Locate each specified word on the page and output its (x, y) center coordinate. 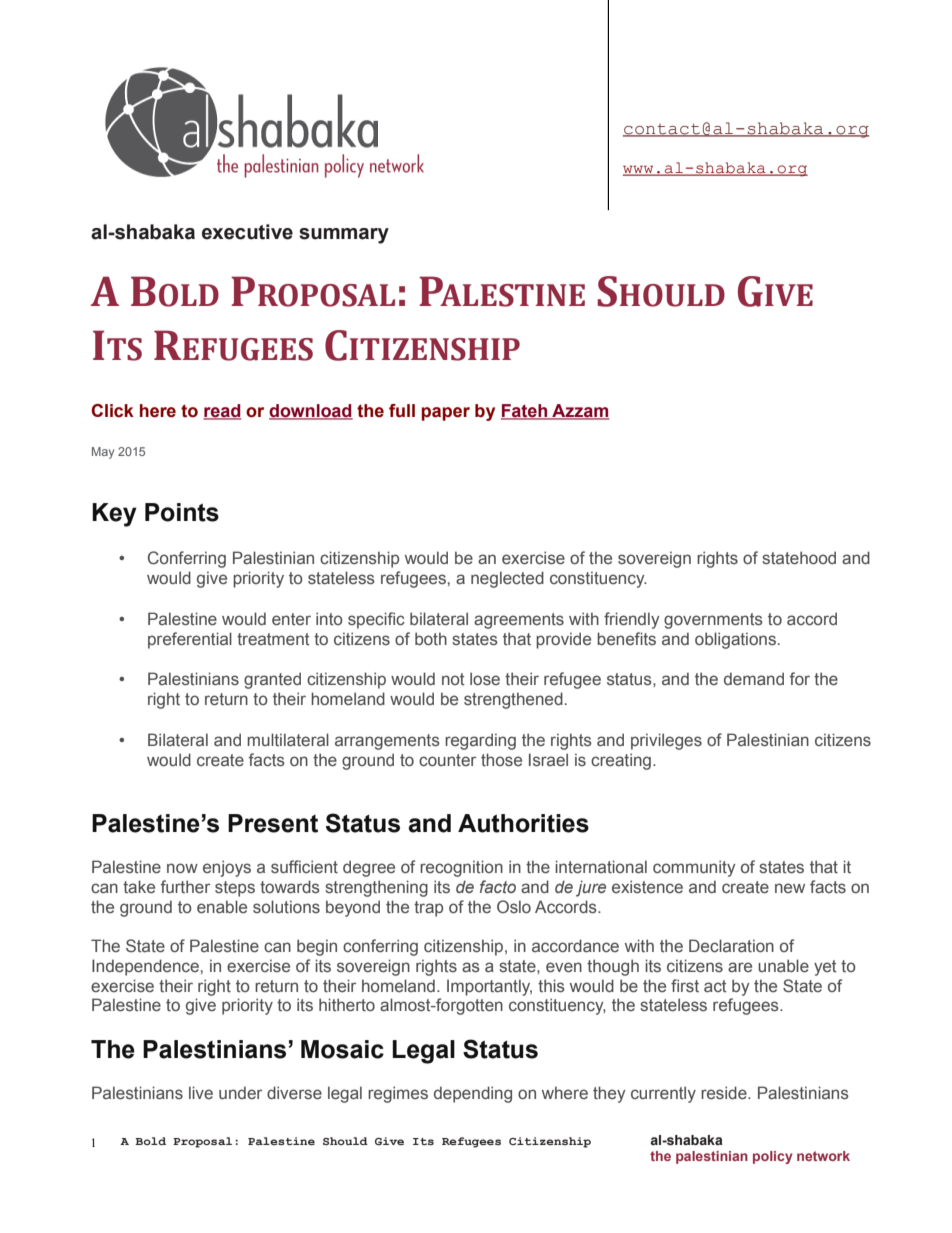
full (402, 411)
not (453, 679)
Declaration (731, 946)
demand (754, 678)
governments (713, 621)
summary (344, 236)
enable (222, 906)
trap (428, 909)
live (201, 1092)
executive (247, 232)
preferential (190, 640)
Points (182, 512)
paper (445, 414)
